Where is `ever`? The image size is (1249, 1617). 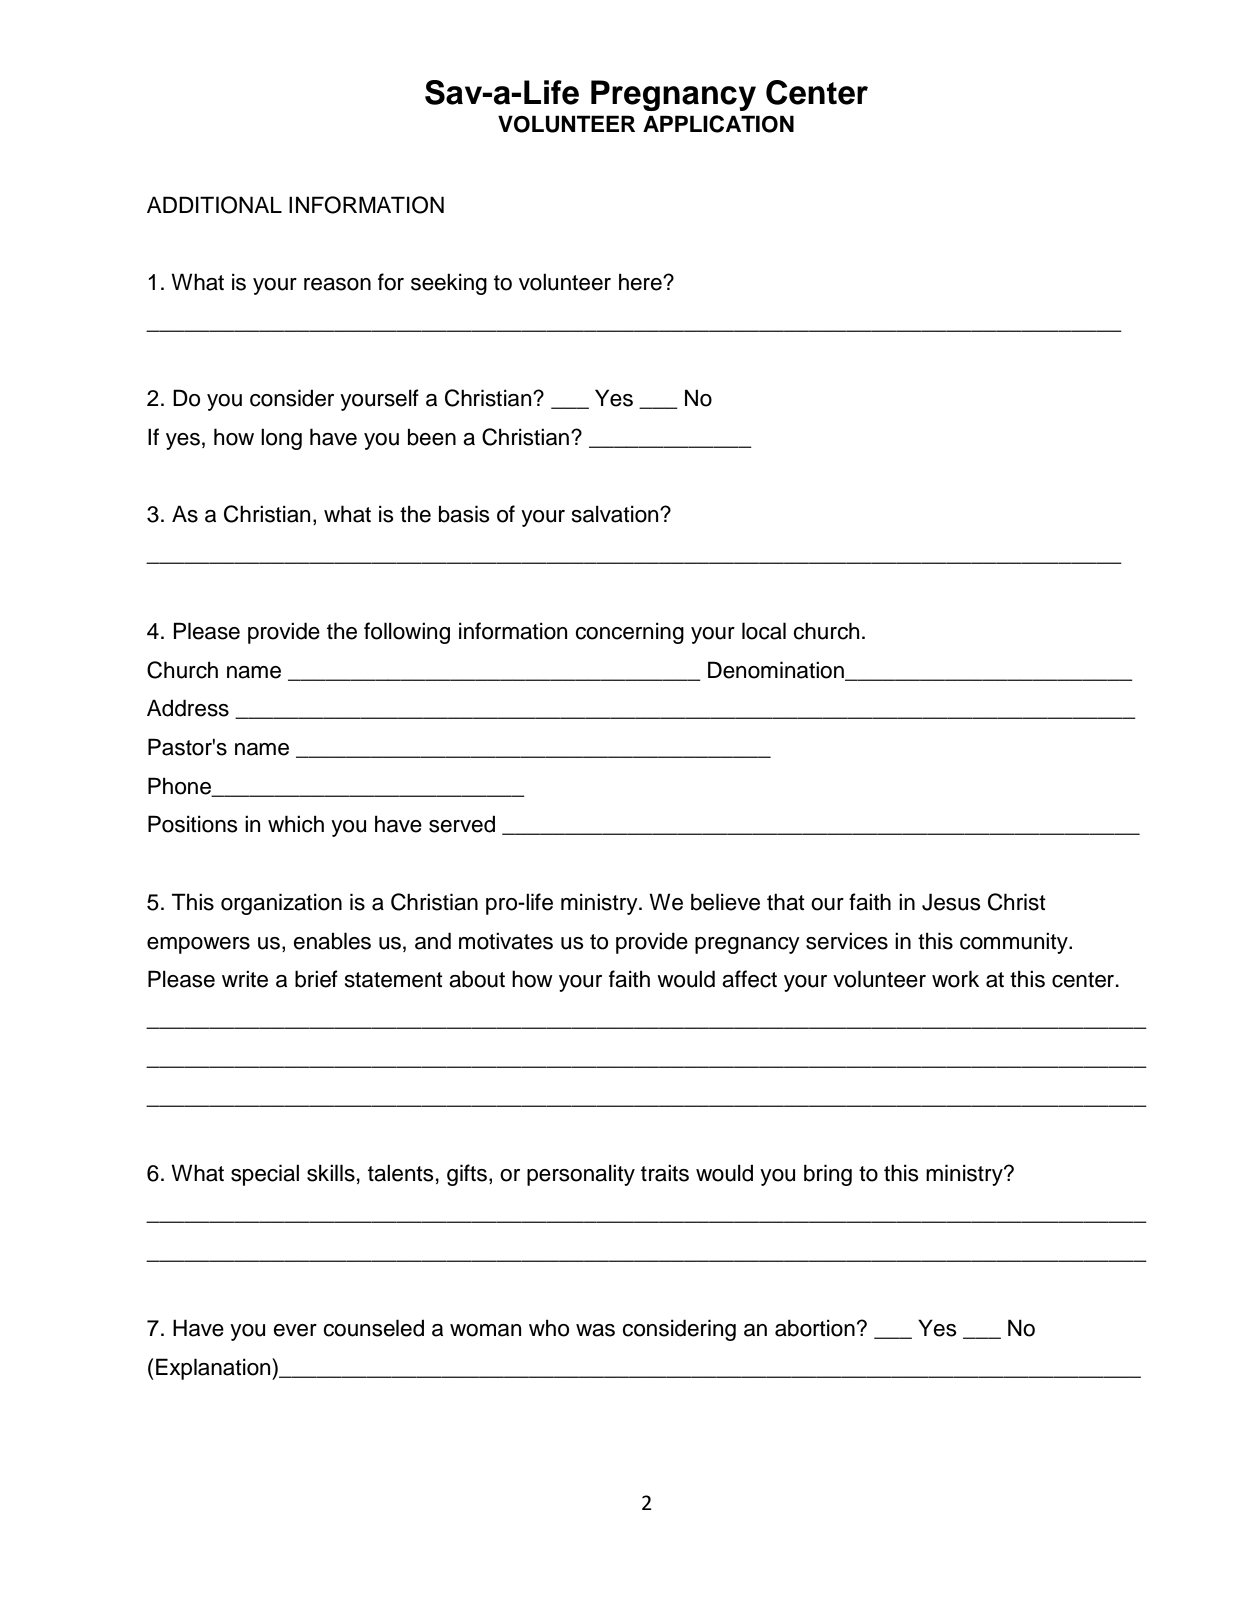 ever is located at coordinates (295, 1330).
